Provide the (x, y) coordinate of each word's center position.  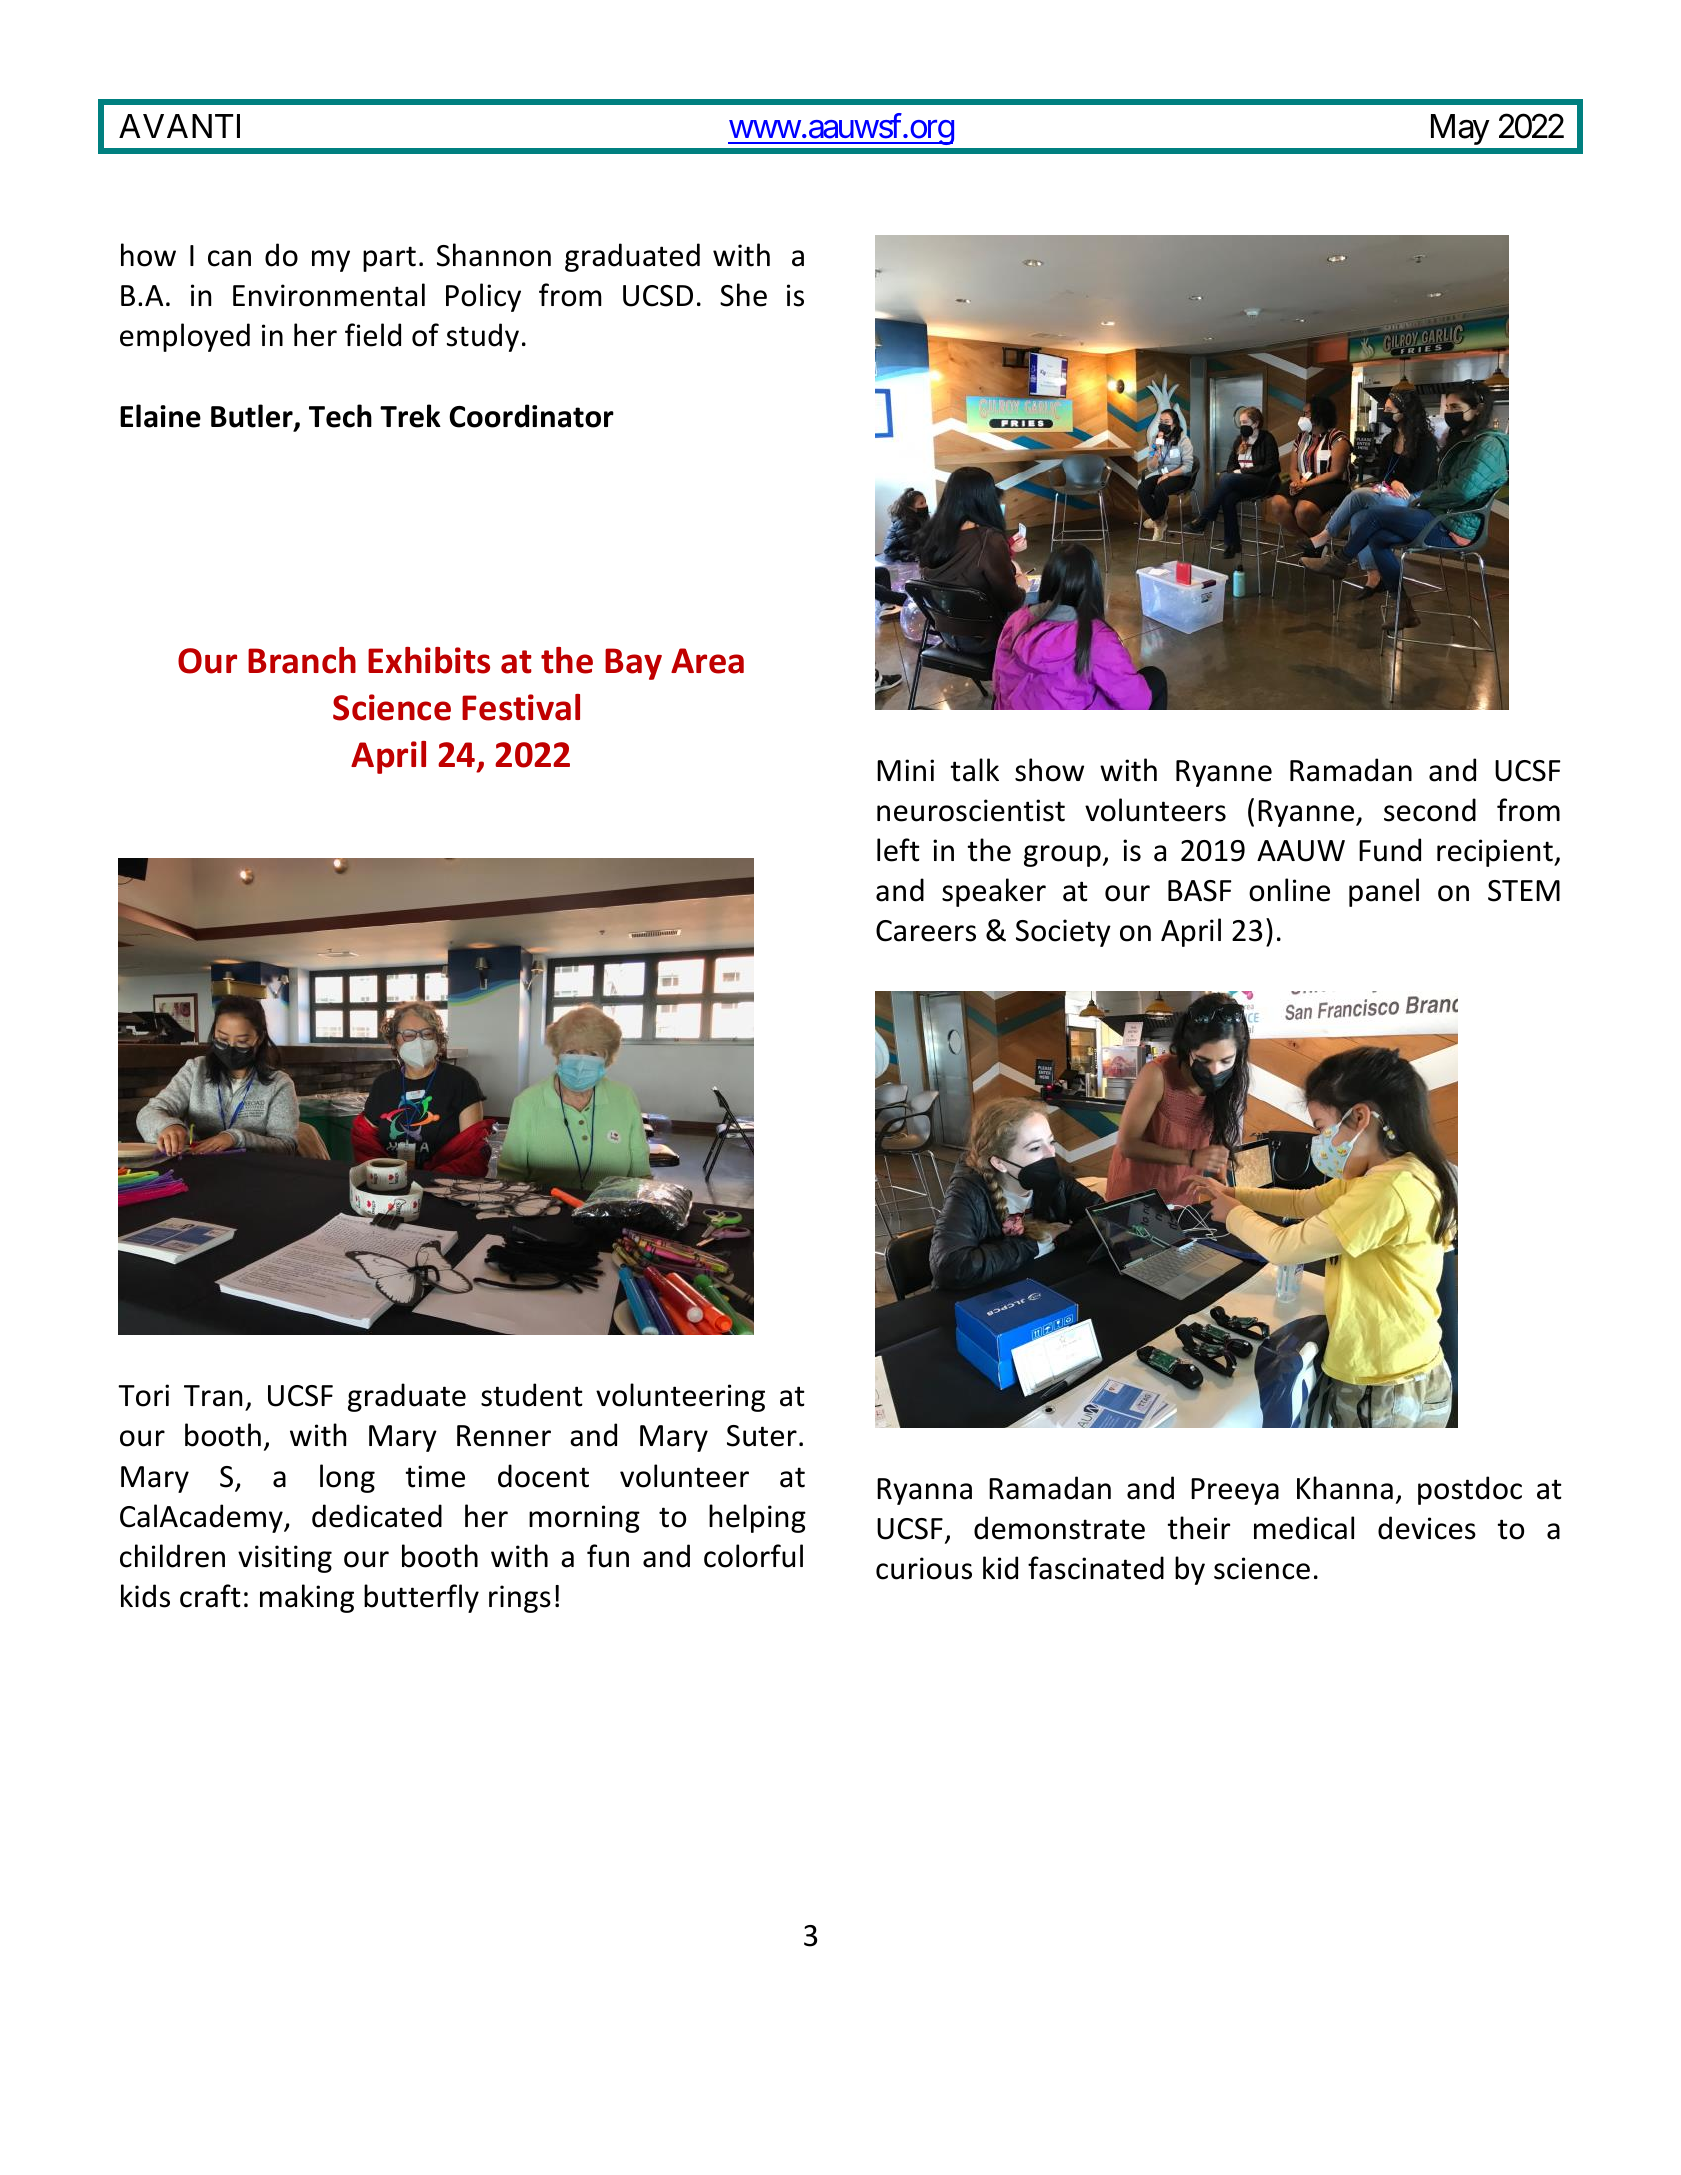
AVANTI (179, 126)
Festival (521, 707)
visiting (285, 1559)
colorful (753, 1556)
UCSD (658, 296)
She (743, 295)
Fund (1390, 850)
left (898, 850)
